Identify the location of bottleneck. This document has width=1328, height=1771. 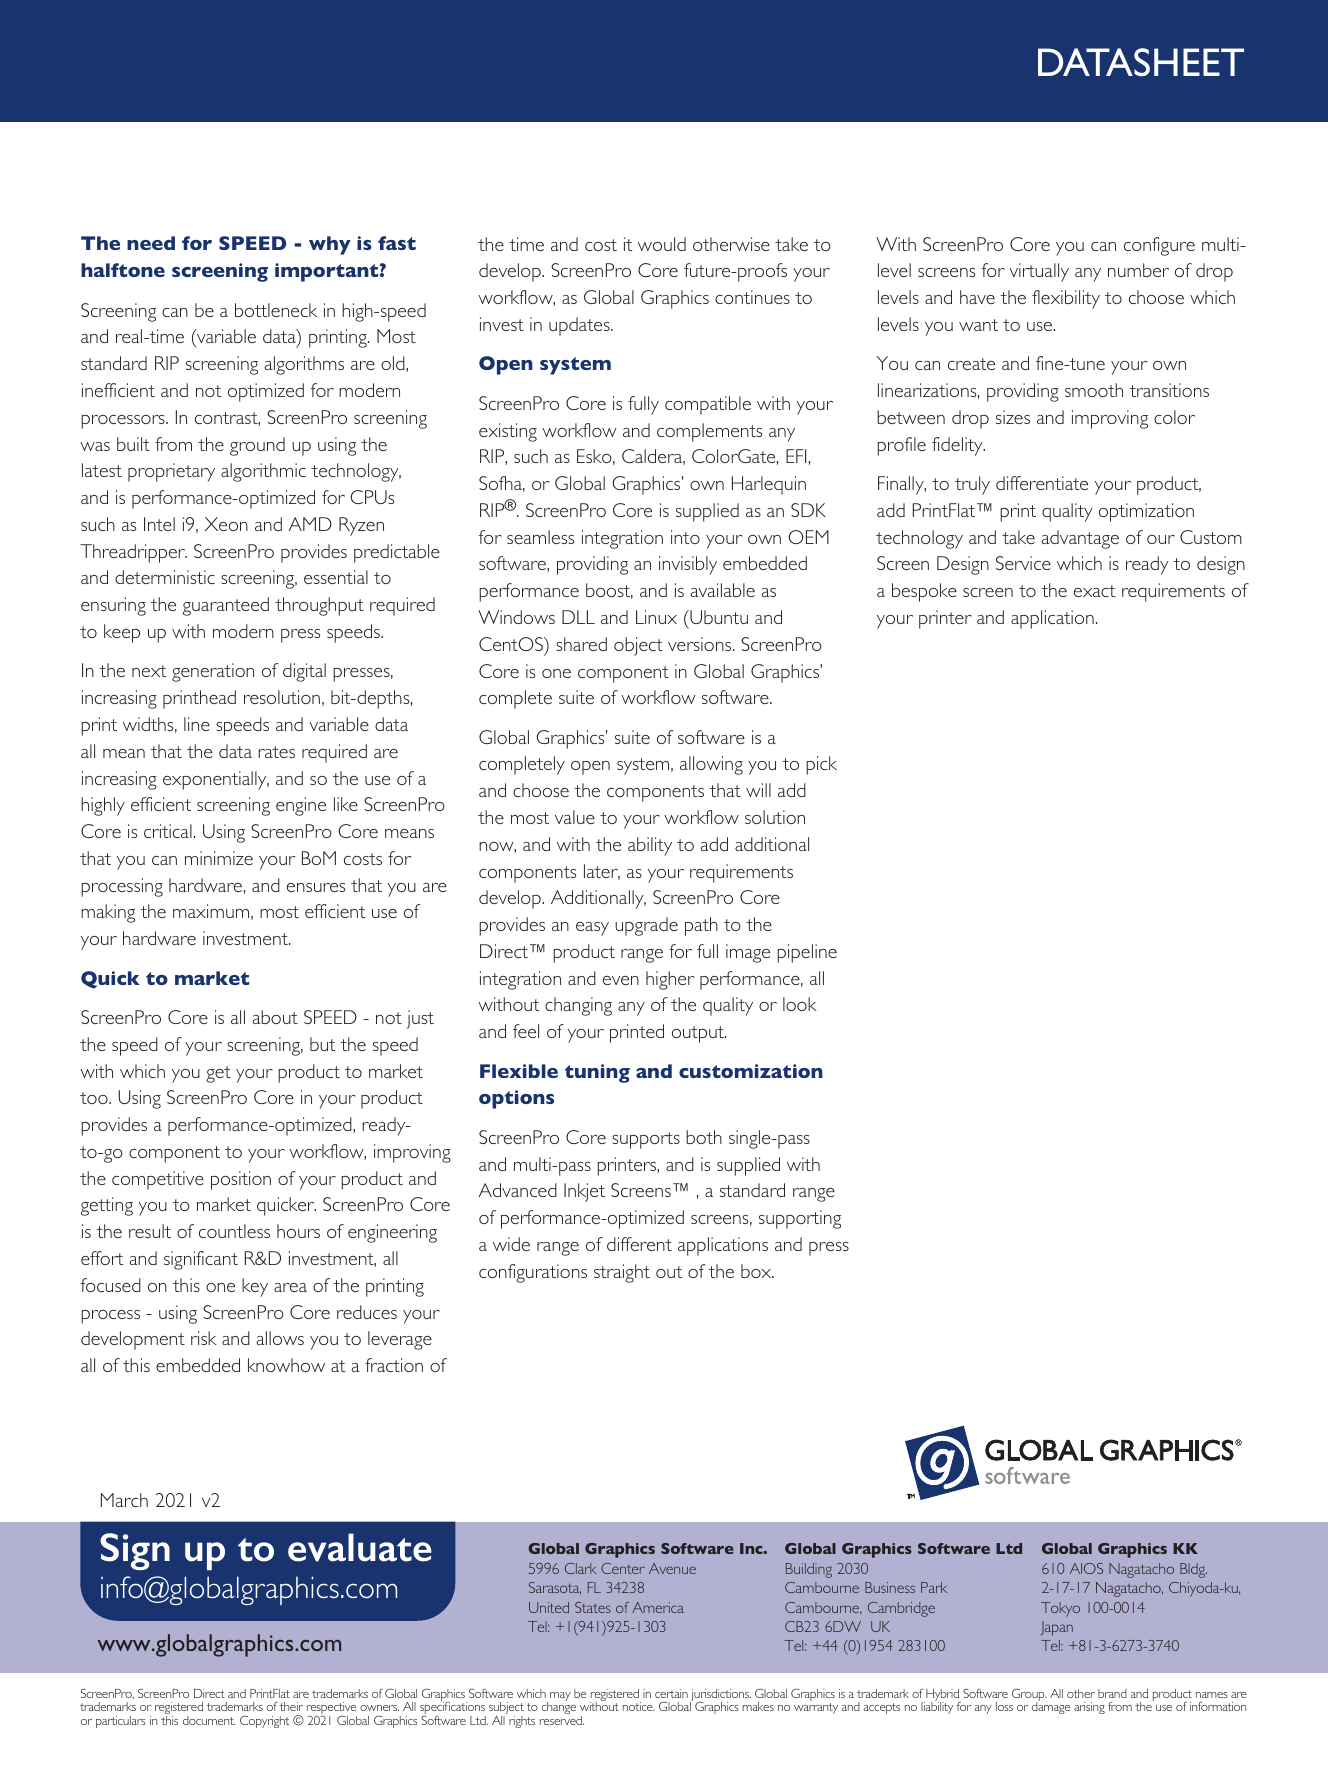
(276, 310).
